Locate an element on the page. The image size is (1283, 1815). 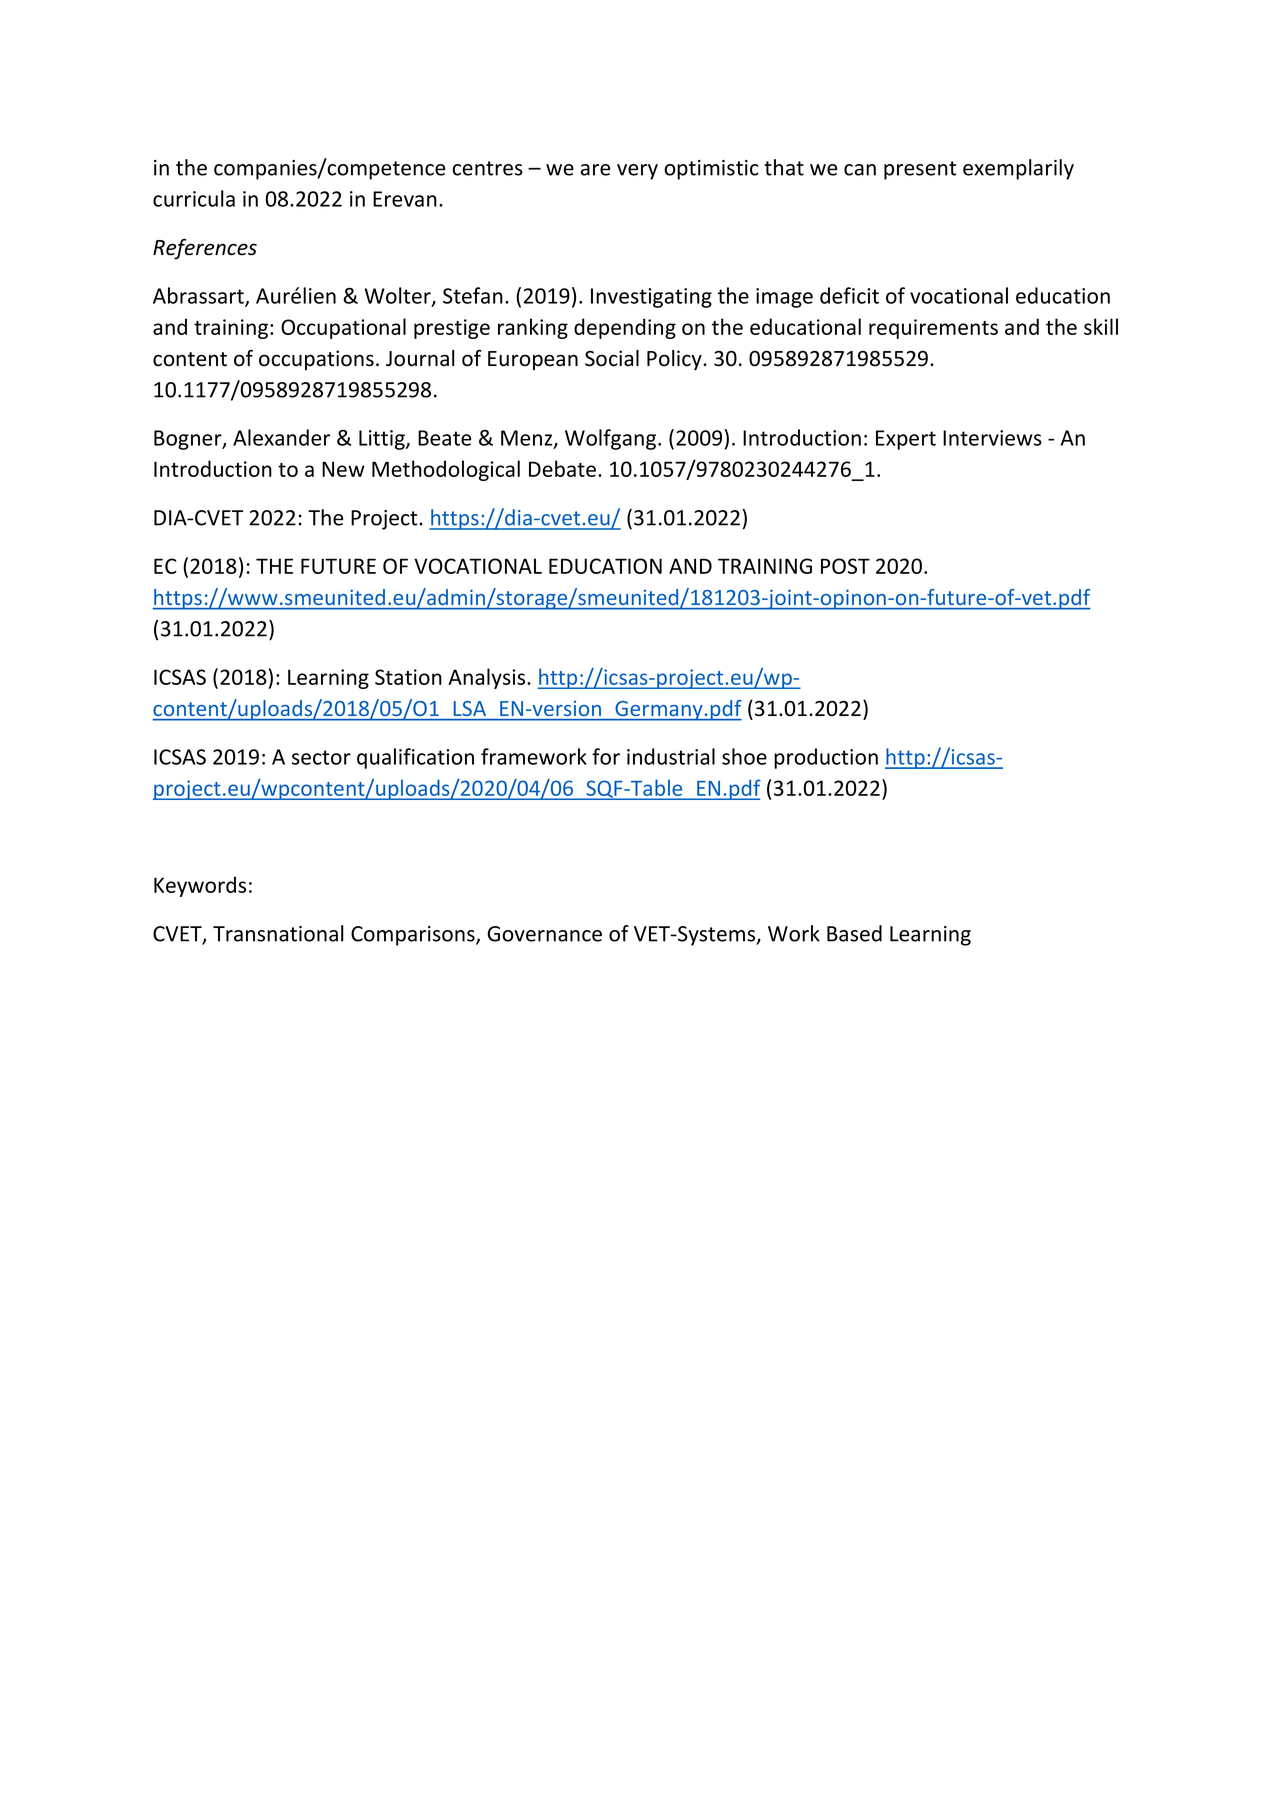
Analysis is located at coordinates (488, 678).
